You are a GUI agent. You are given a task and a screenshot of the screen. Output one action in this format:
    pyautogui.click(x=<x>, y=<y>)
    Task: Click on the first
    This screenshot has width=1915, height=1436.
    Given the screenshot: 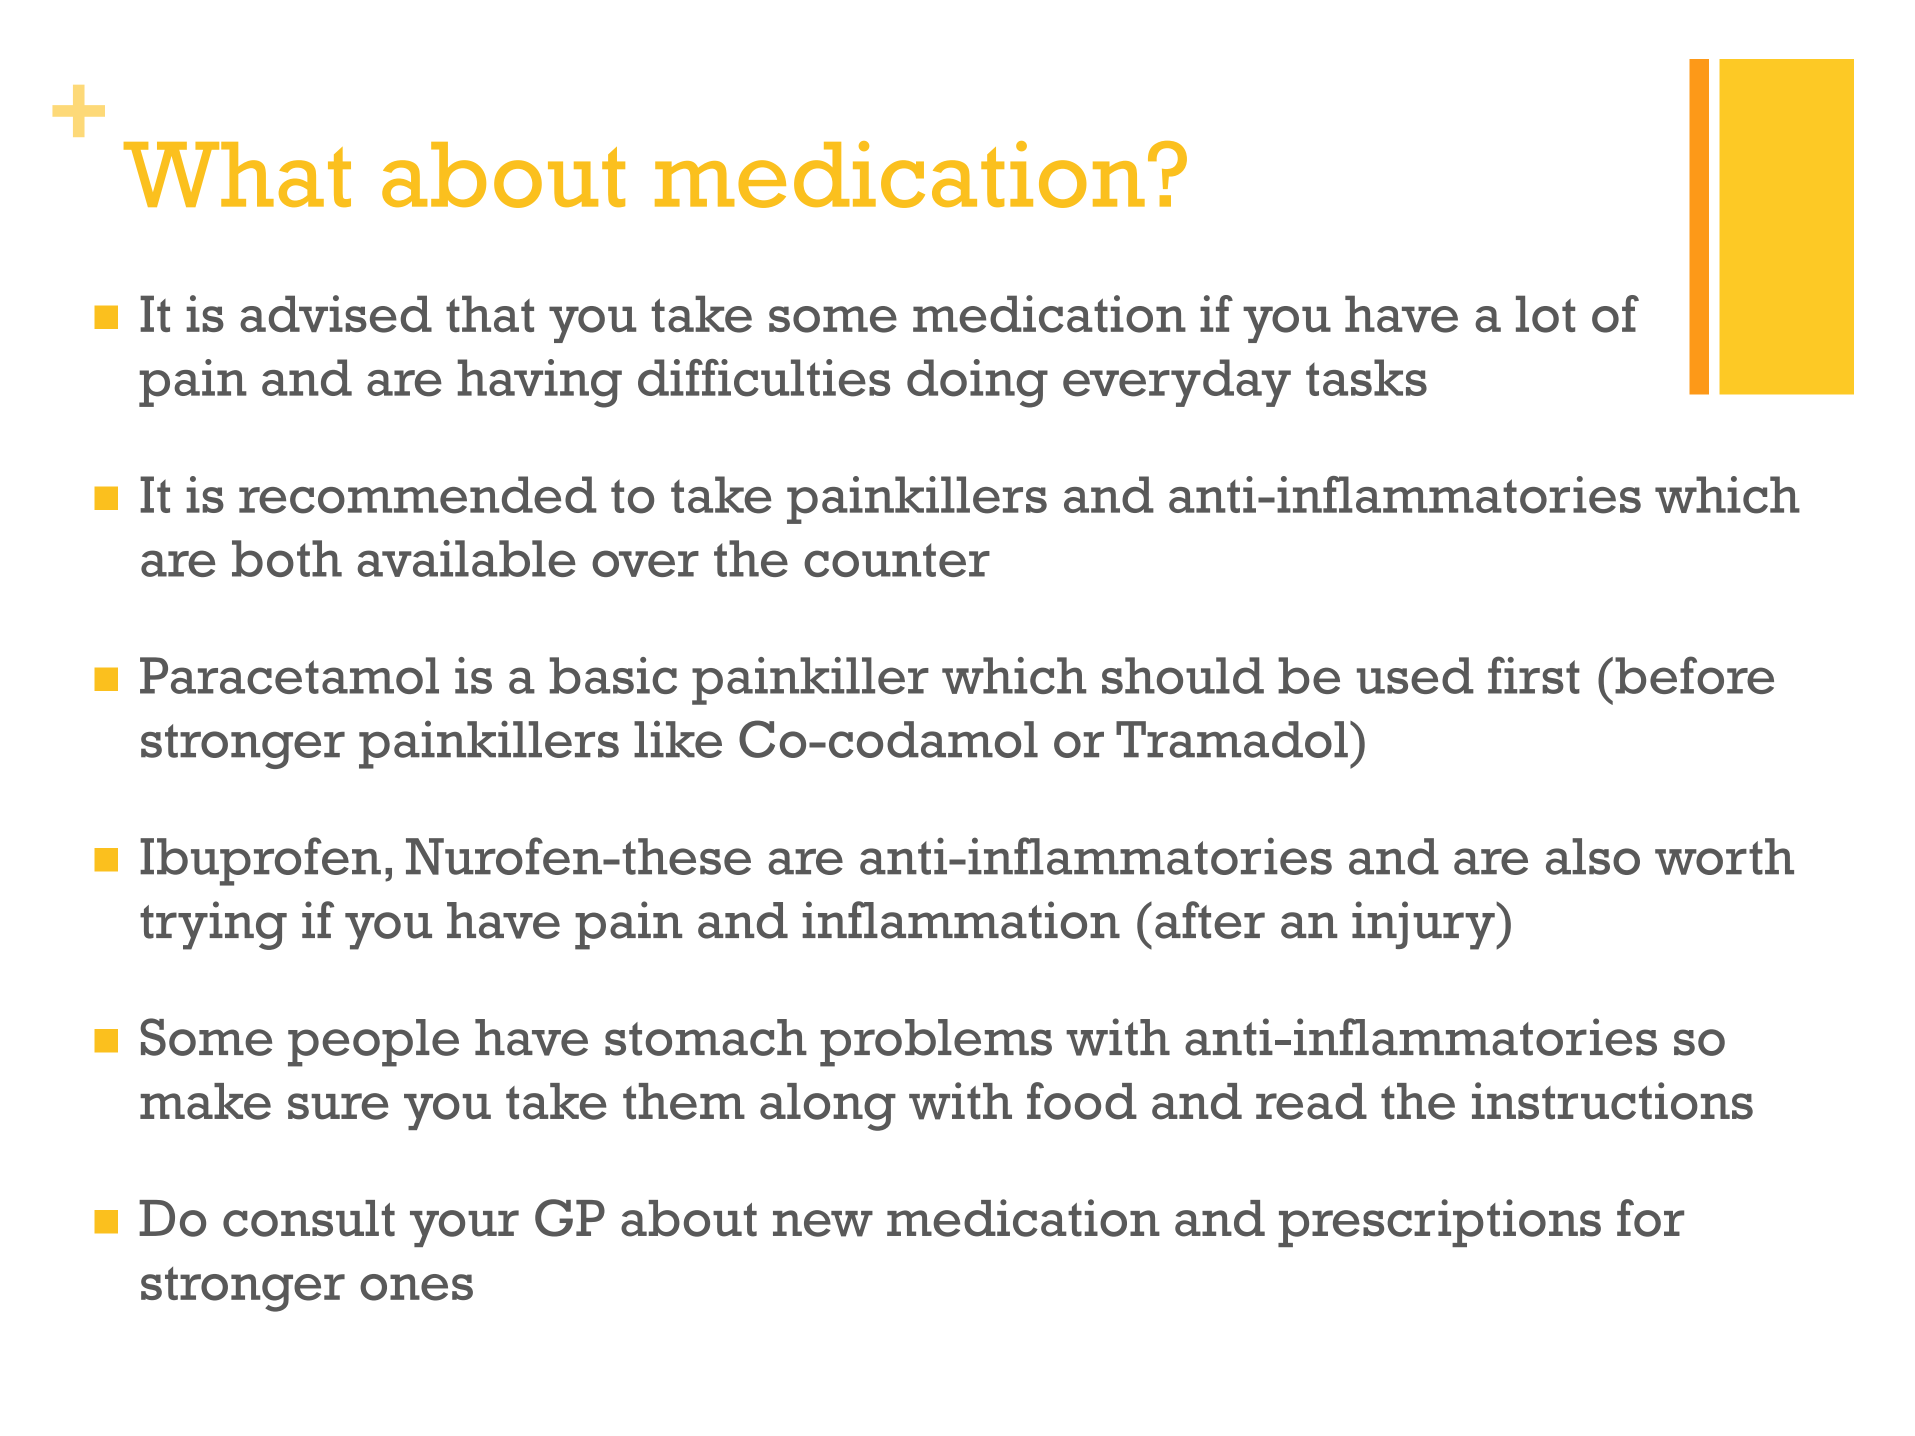 What is the action you would take?
    pyautogui.click(x=1534, y=675)
